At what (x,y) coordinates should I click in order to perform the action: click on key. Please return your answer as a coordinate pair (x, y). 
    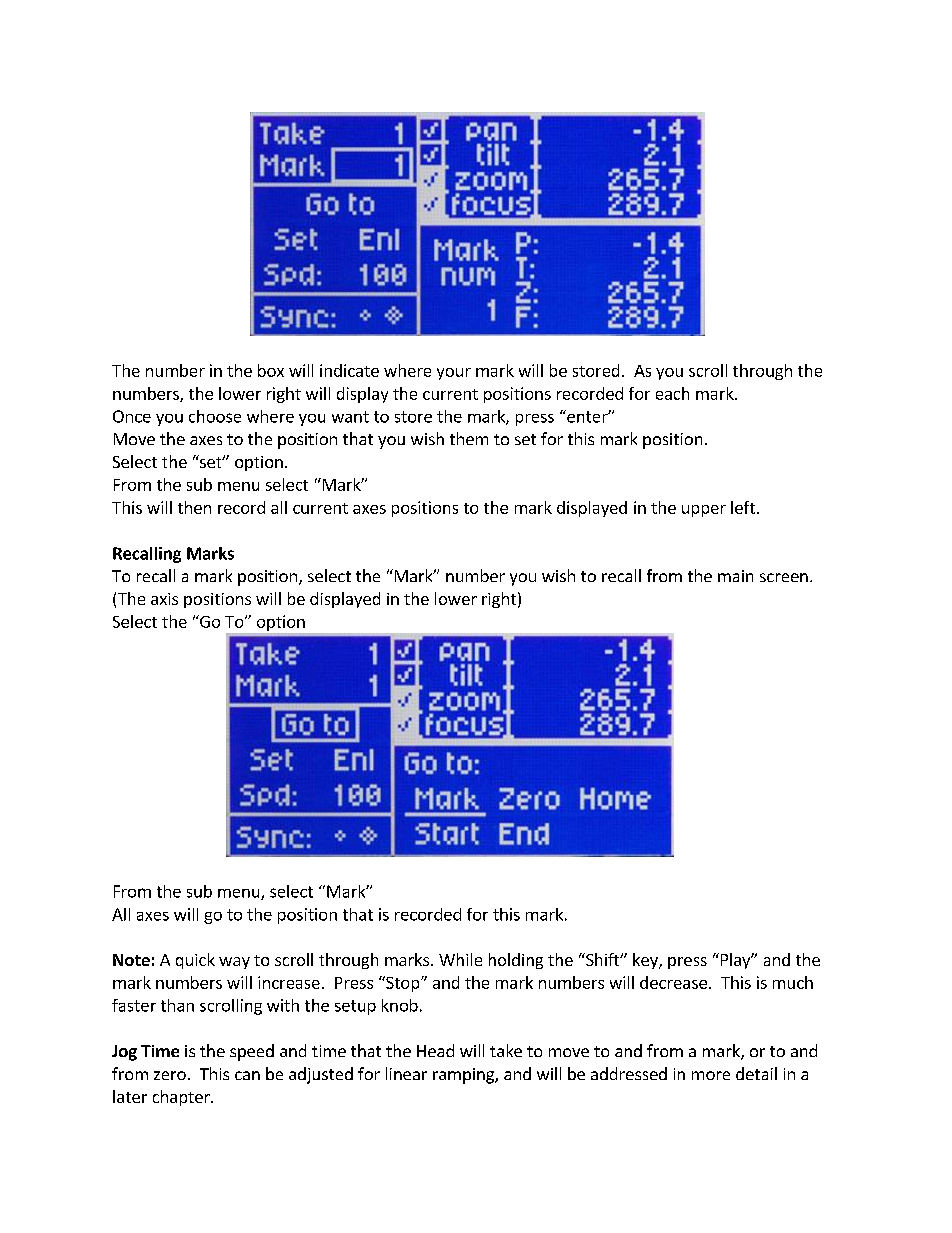
    Looking at the image, I should click on (646, 961).
